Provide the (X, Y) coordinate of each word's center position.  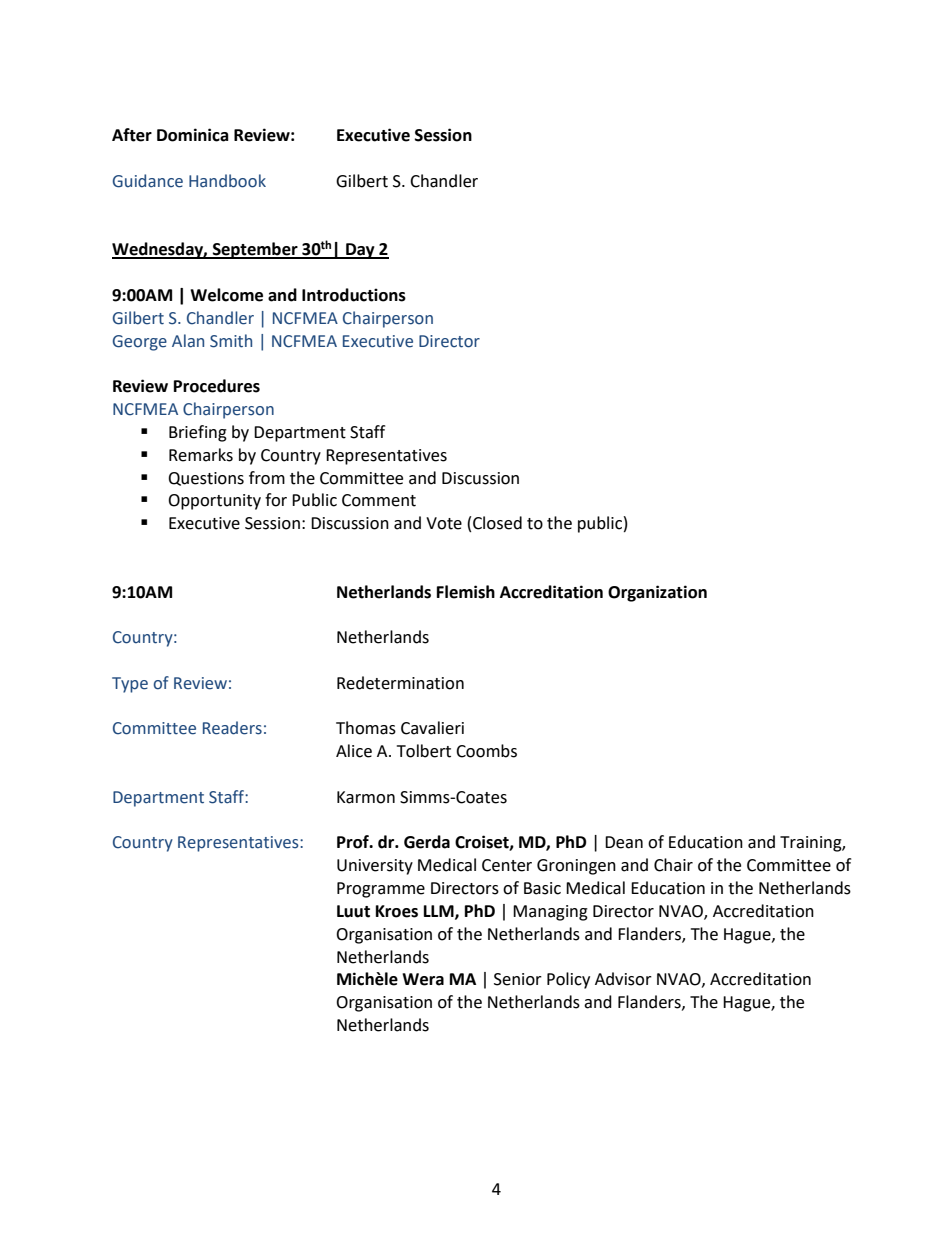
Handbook (227, 181)
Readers (232, 728)
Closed (497, 523)
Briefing (198, 433)
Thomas (366, 728)
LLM (440, 912)
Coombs (486, 751)
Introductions (354, 295)
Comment (379, 500)
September (255, 250)
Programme (381, 890)
